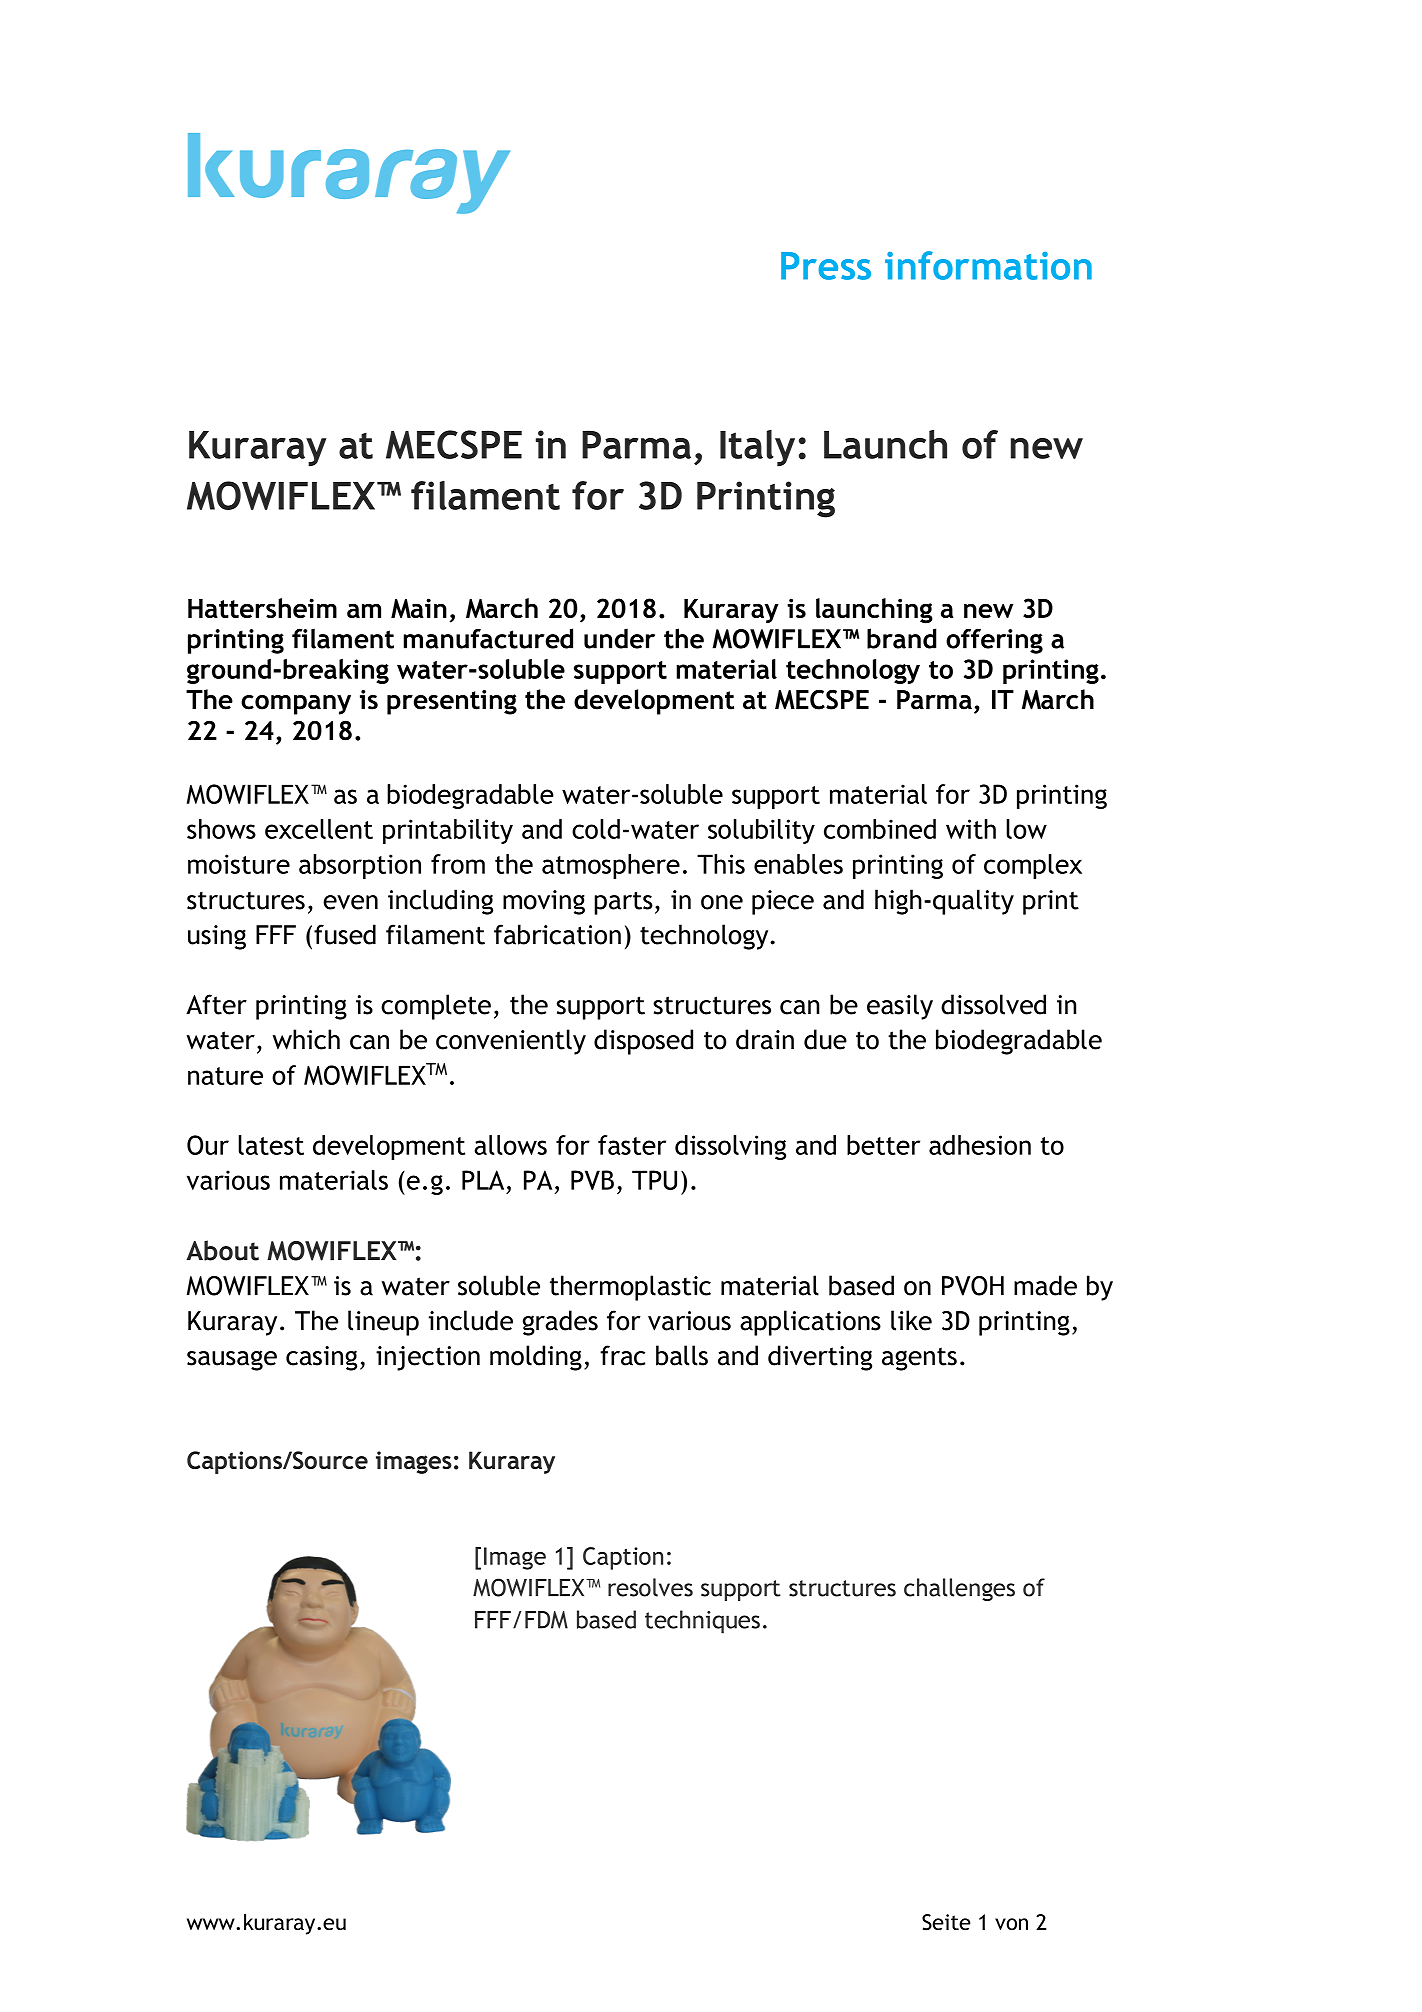  What do you see at coordinates (988, 265) in the document?
I see `information` at bounding box center [988, 265].
